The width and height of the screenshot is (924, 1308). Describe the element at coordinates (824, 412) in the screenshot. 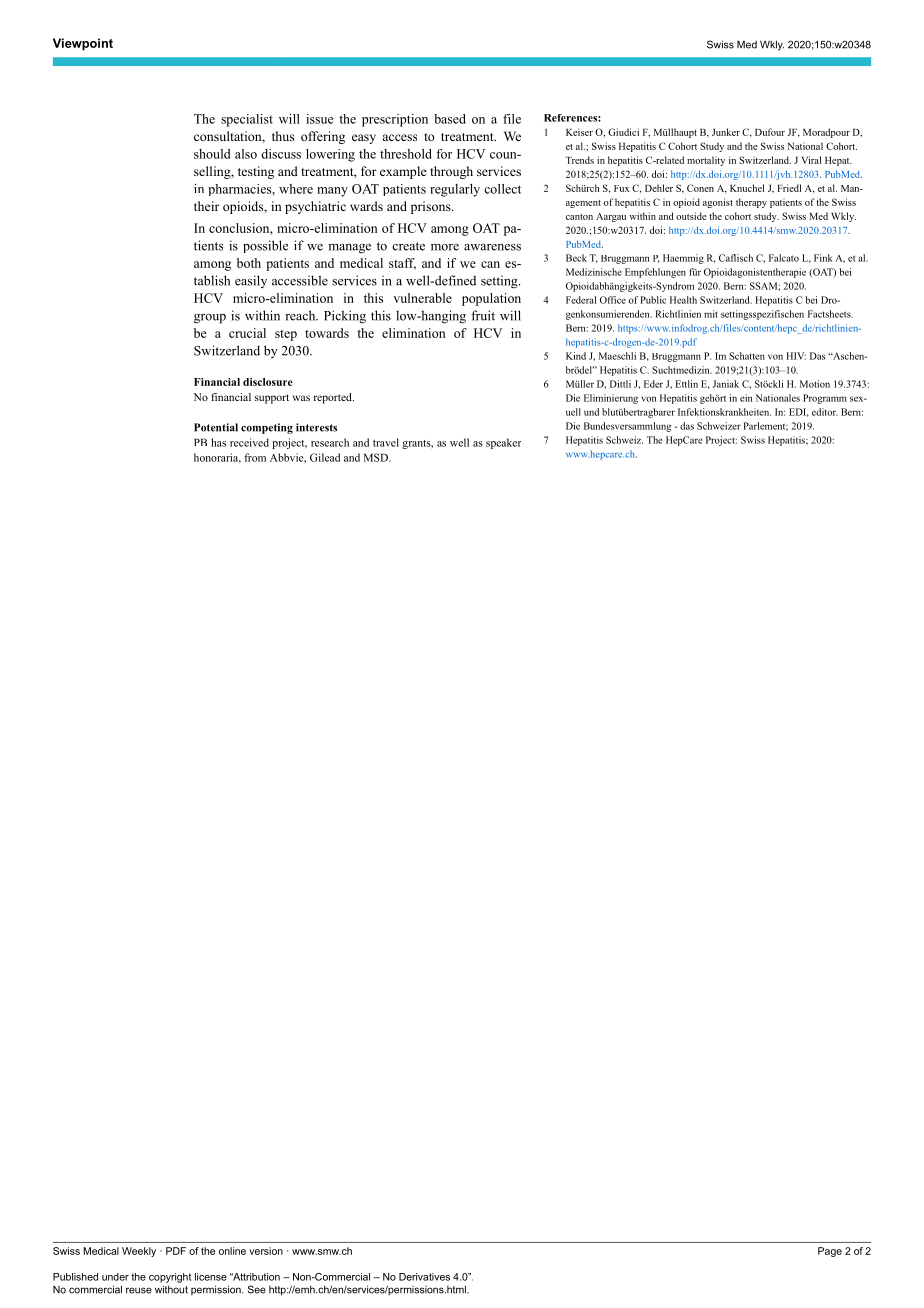

I see `editor` at that location.
